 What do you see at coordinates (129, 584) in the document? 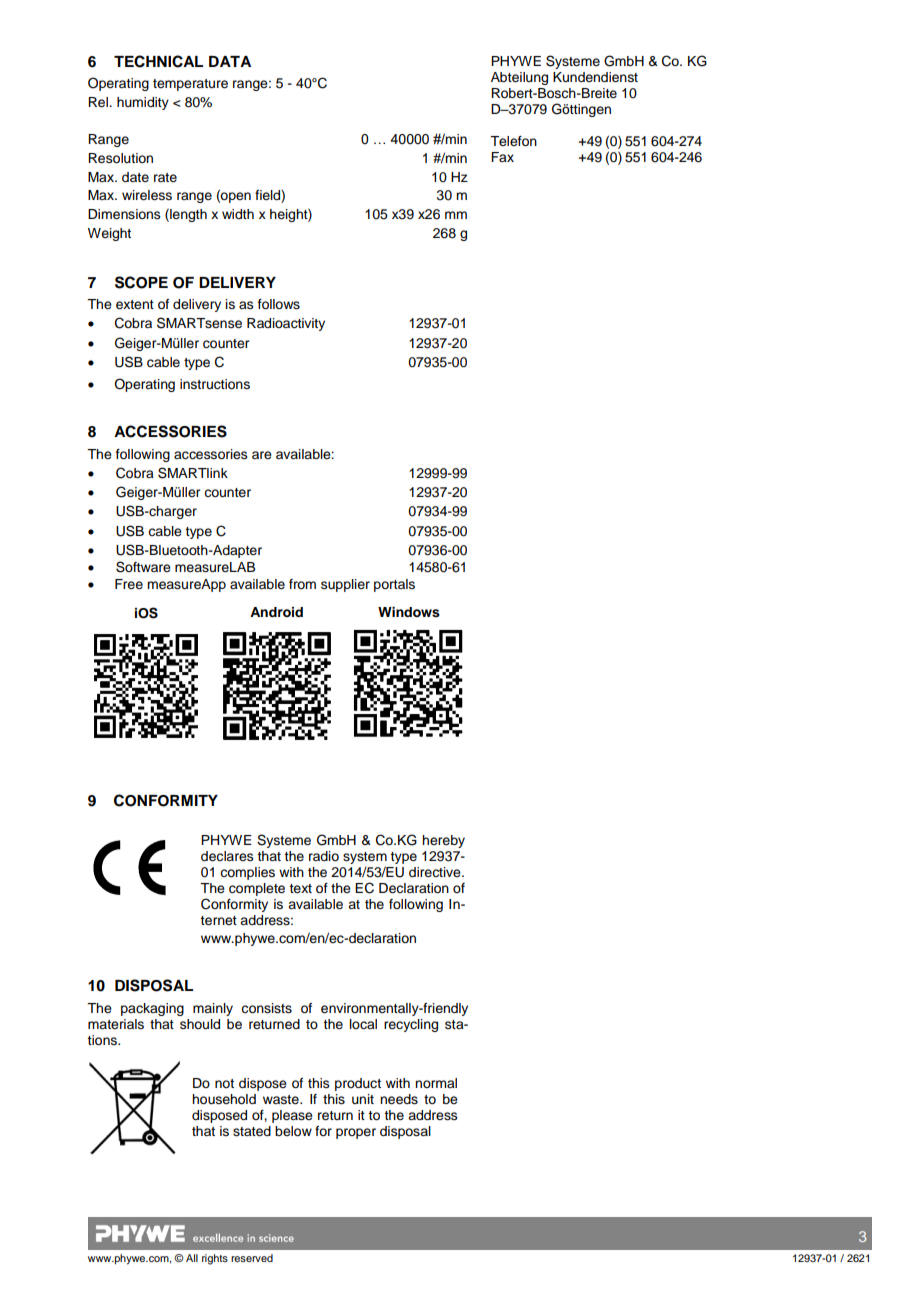
I see `Free` at bounding box center [129, 584].
